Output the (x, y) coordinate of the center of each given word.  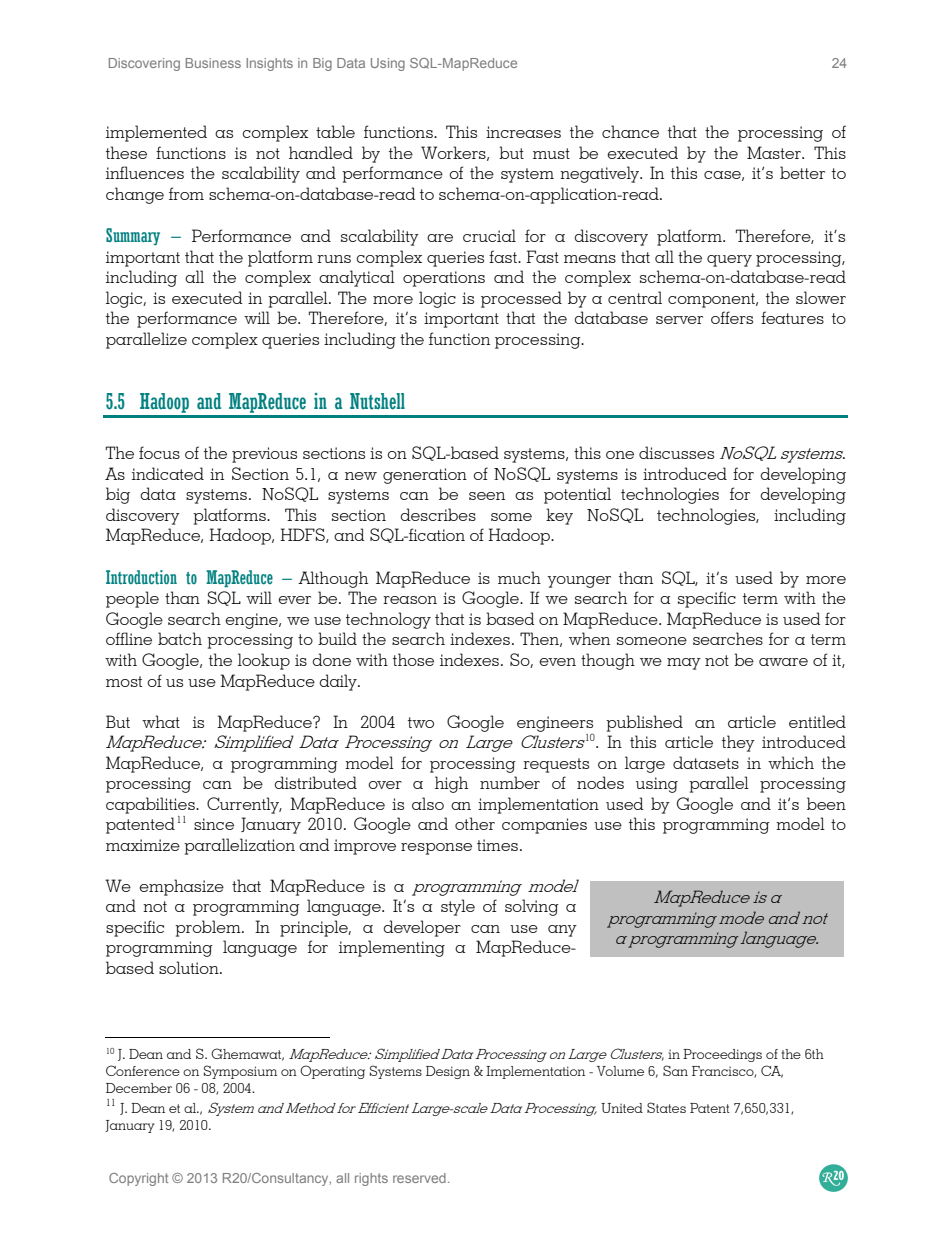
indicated (168, 473)
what (161, 721)
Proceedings (722, 1055)
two (421, 722)
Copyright (138, 1179)
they (738, 743)
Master (775, 152)
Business (213, 63)
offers (732, 317)
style (458, 907)
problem (209, 928)
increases (523, 132)
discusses (676, 452)
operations (444, 279)
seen (487, 496)
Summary (133, 236)
